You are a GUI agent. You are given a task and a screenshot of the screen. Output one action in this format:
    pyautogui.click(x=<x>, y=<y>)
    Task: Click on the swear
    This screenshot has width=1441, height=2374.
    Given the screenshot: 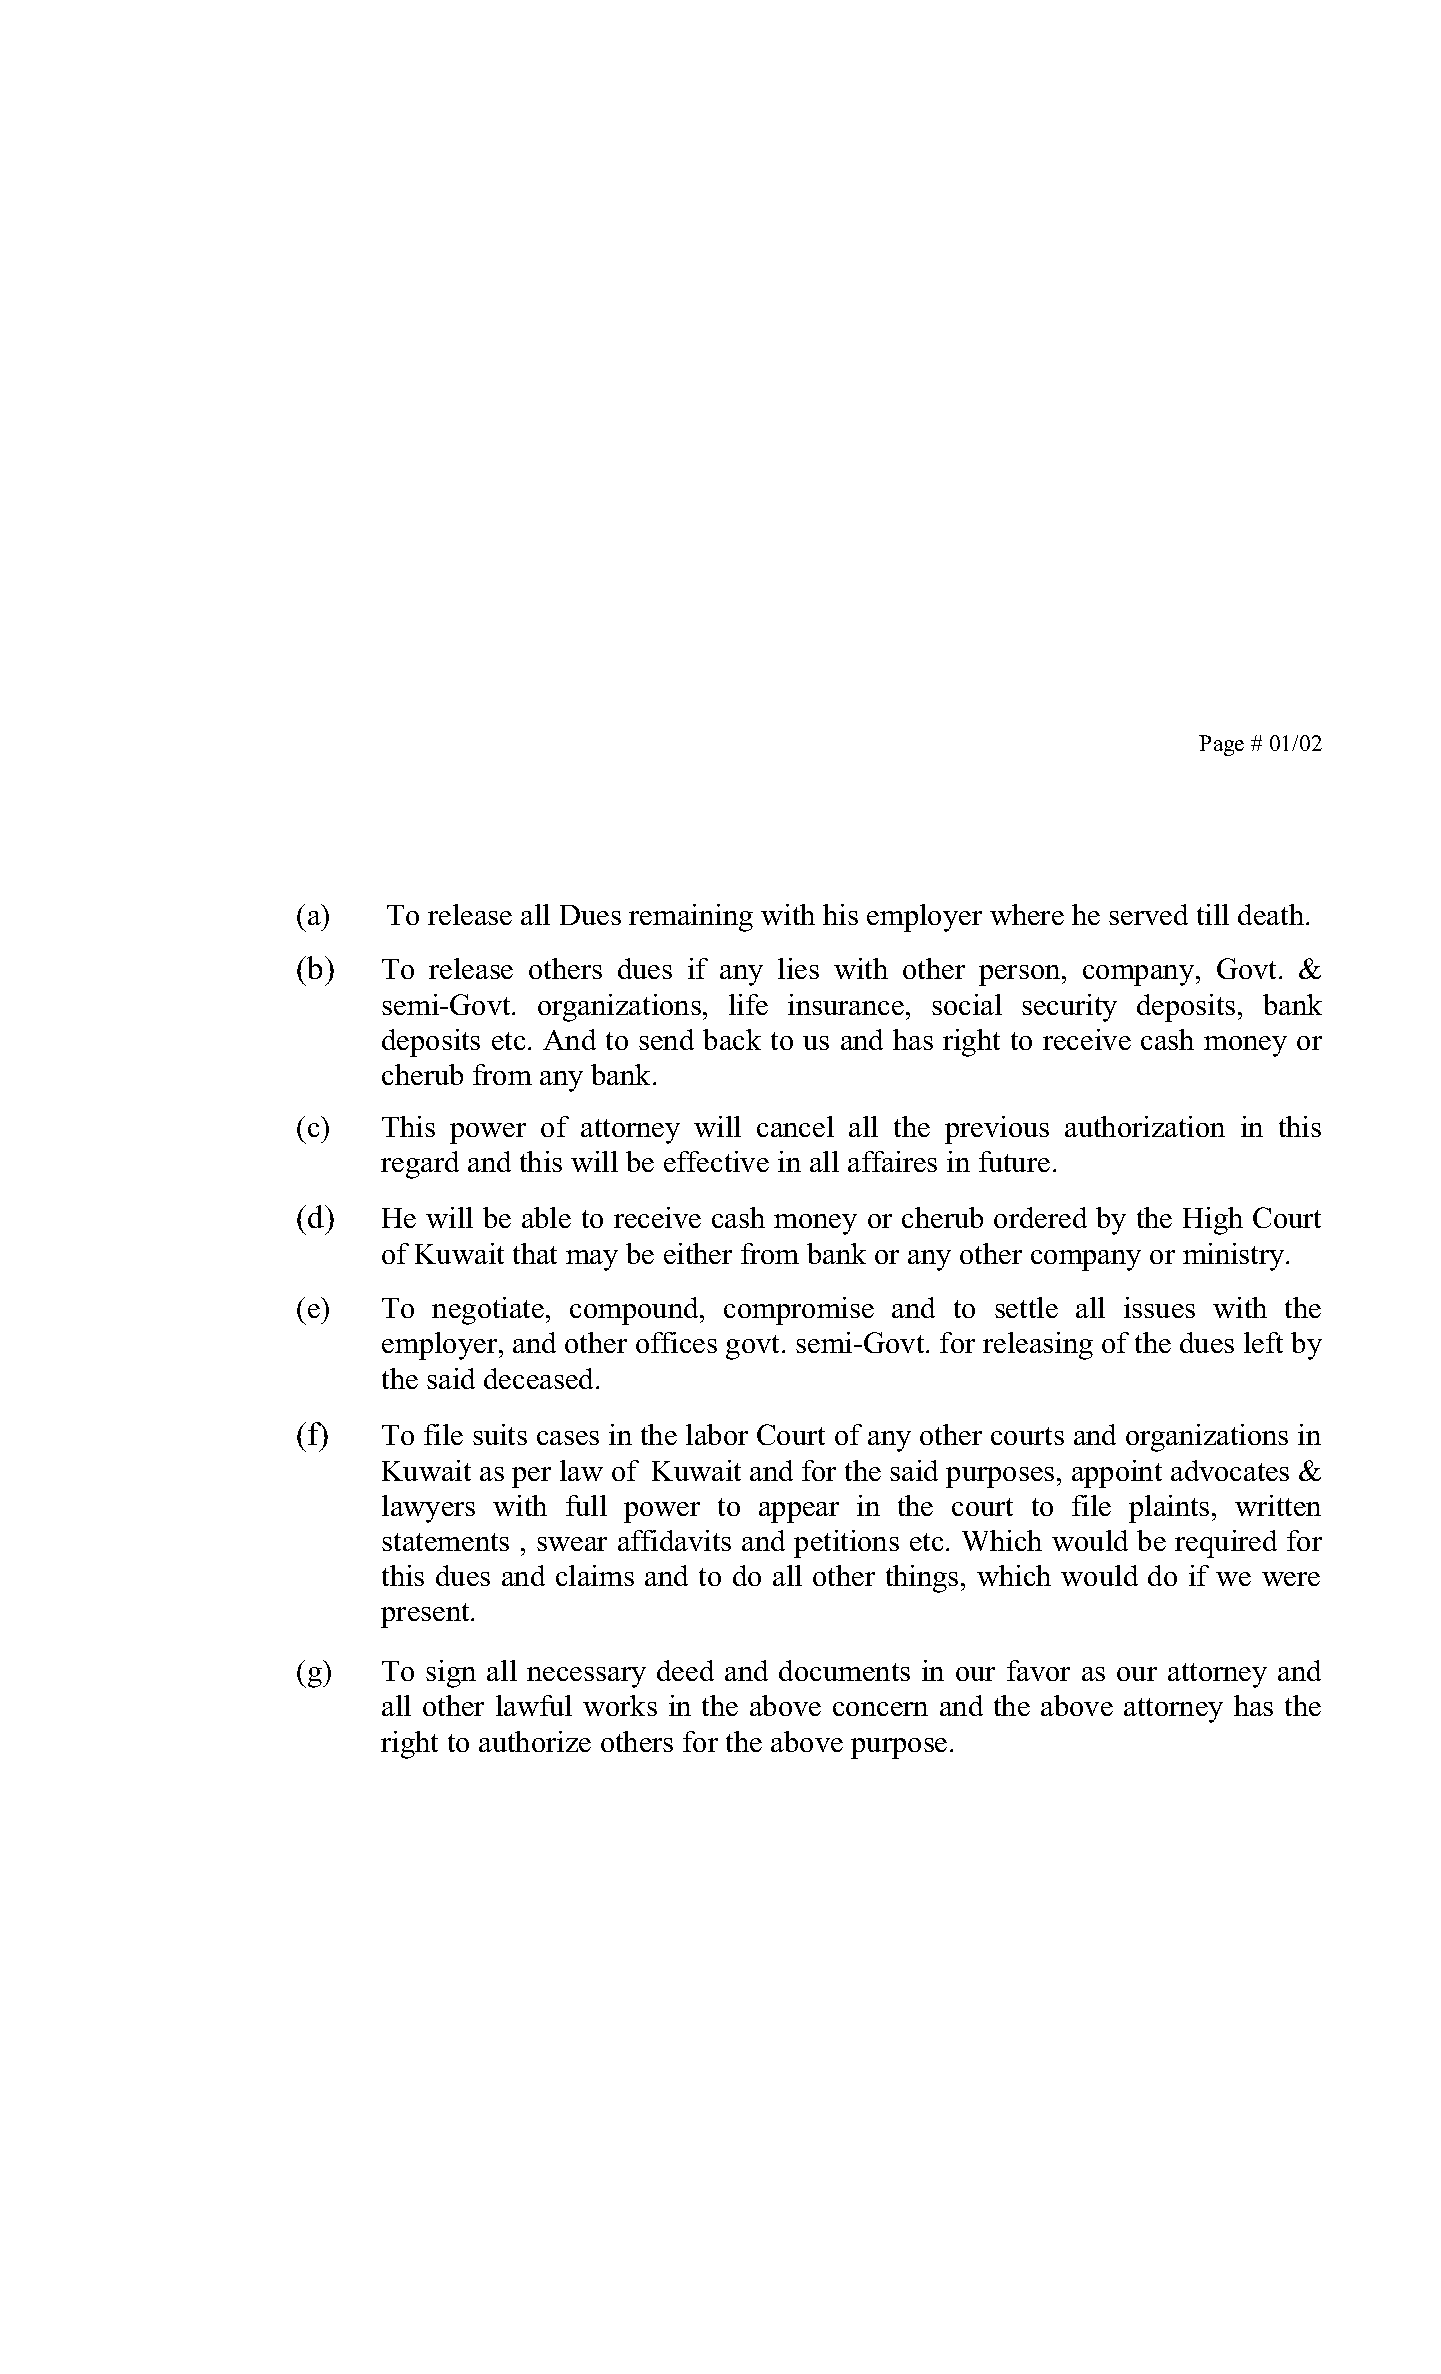 What is the action you would take?
    pyautogui.click(x=572, y=1544)
